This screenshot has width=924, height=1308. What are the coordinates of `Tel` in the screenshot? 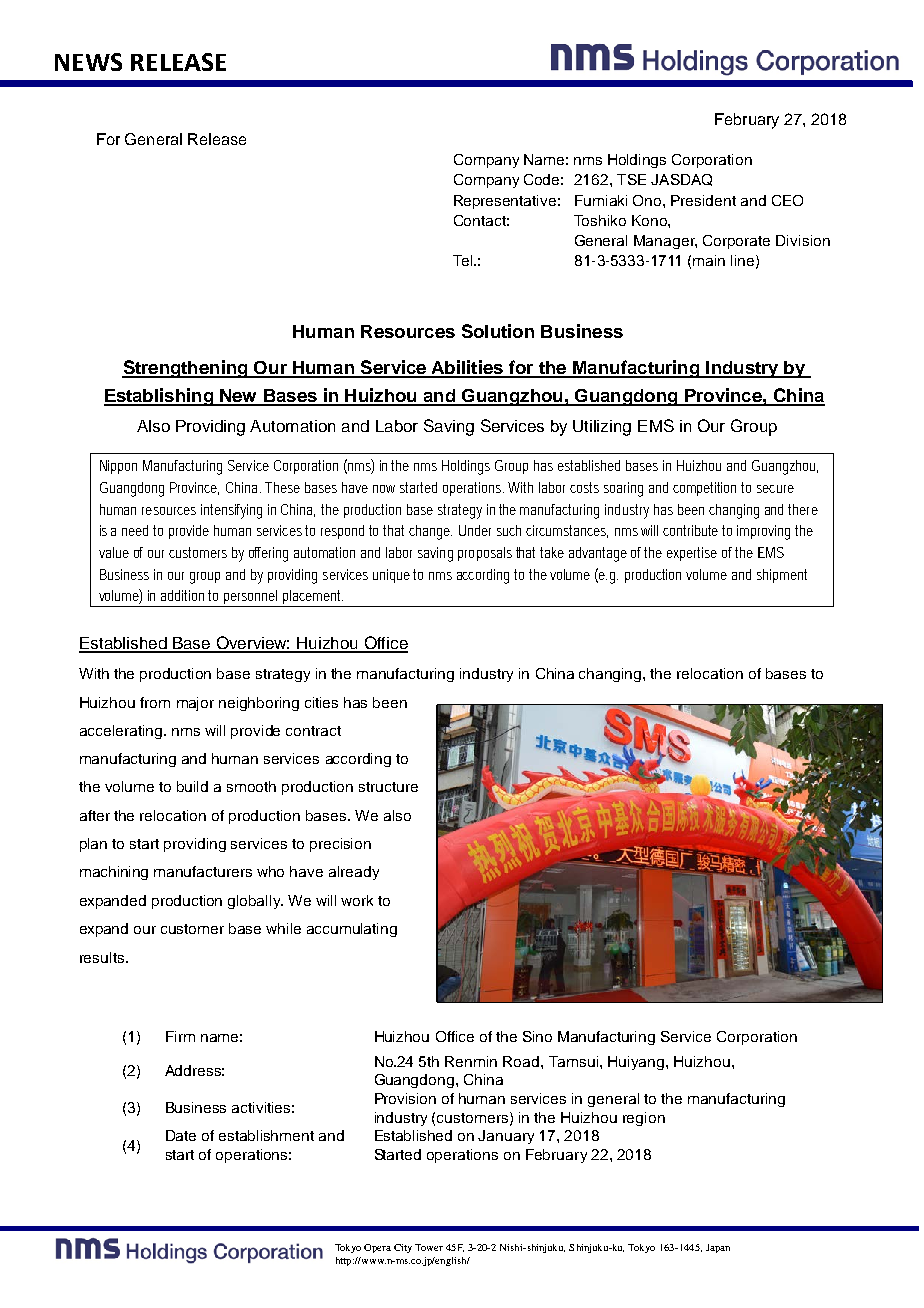 It's located at (462, 260).
